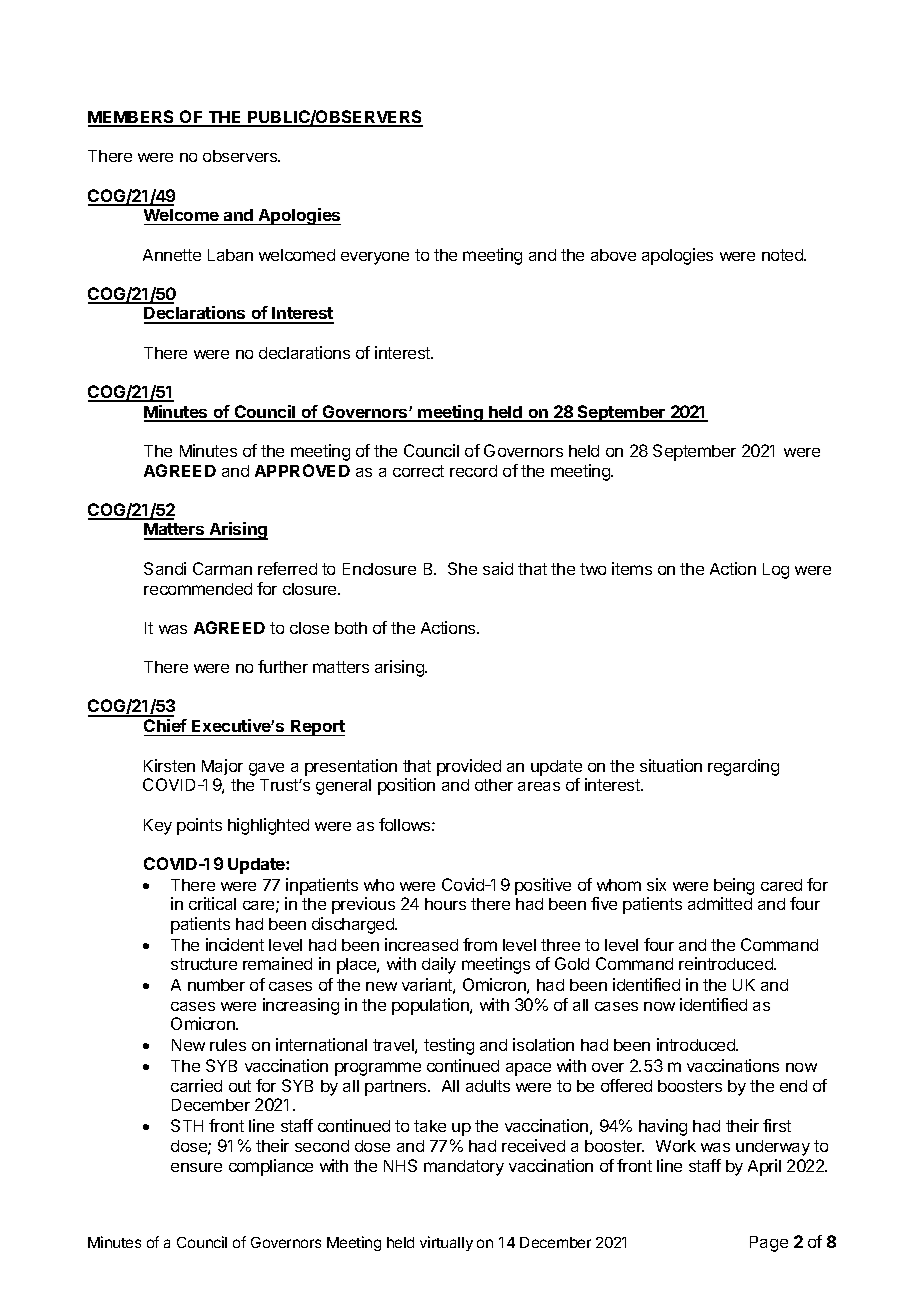 The height and width of the screenshot is (1308, 924). What do you see at coordinates (196, 1167) in the screenshot?
I see `ensure` at bounding box center [196, 1167].
